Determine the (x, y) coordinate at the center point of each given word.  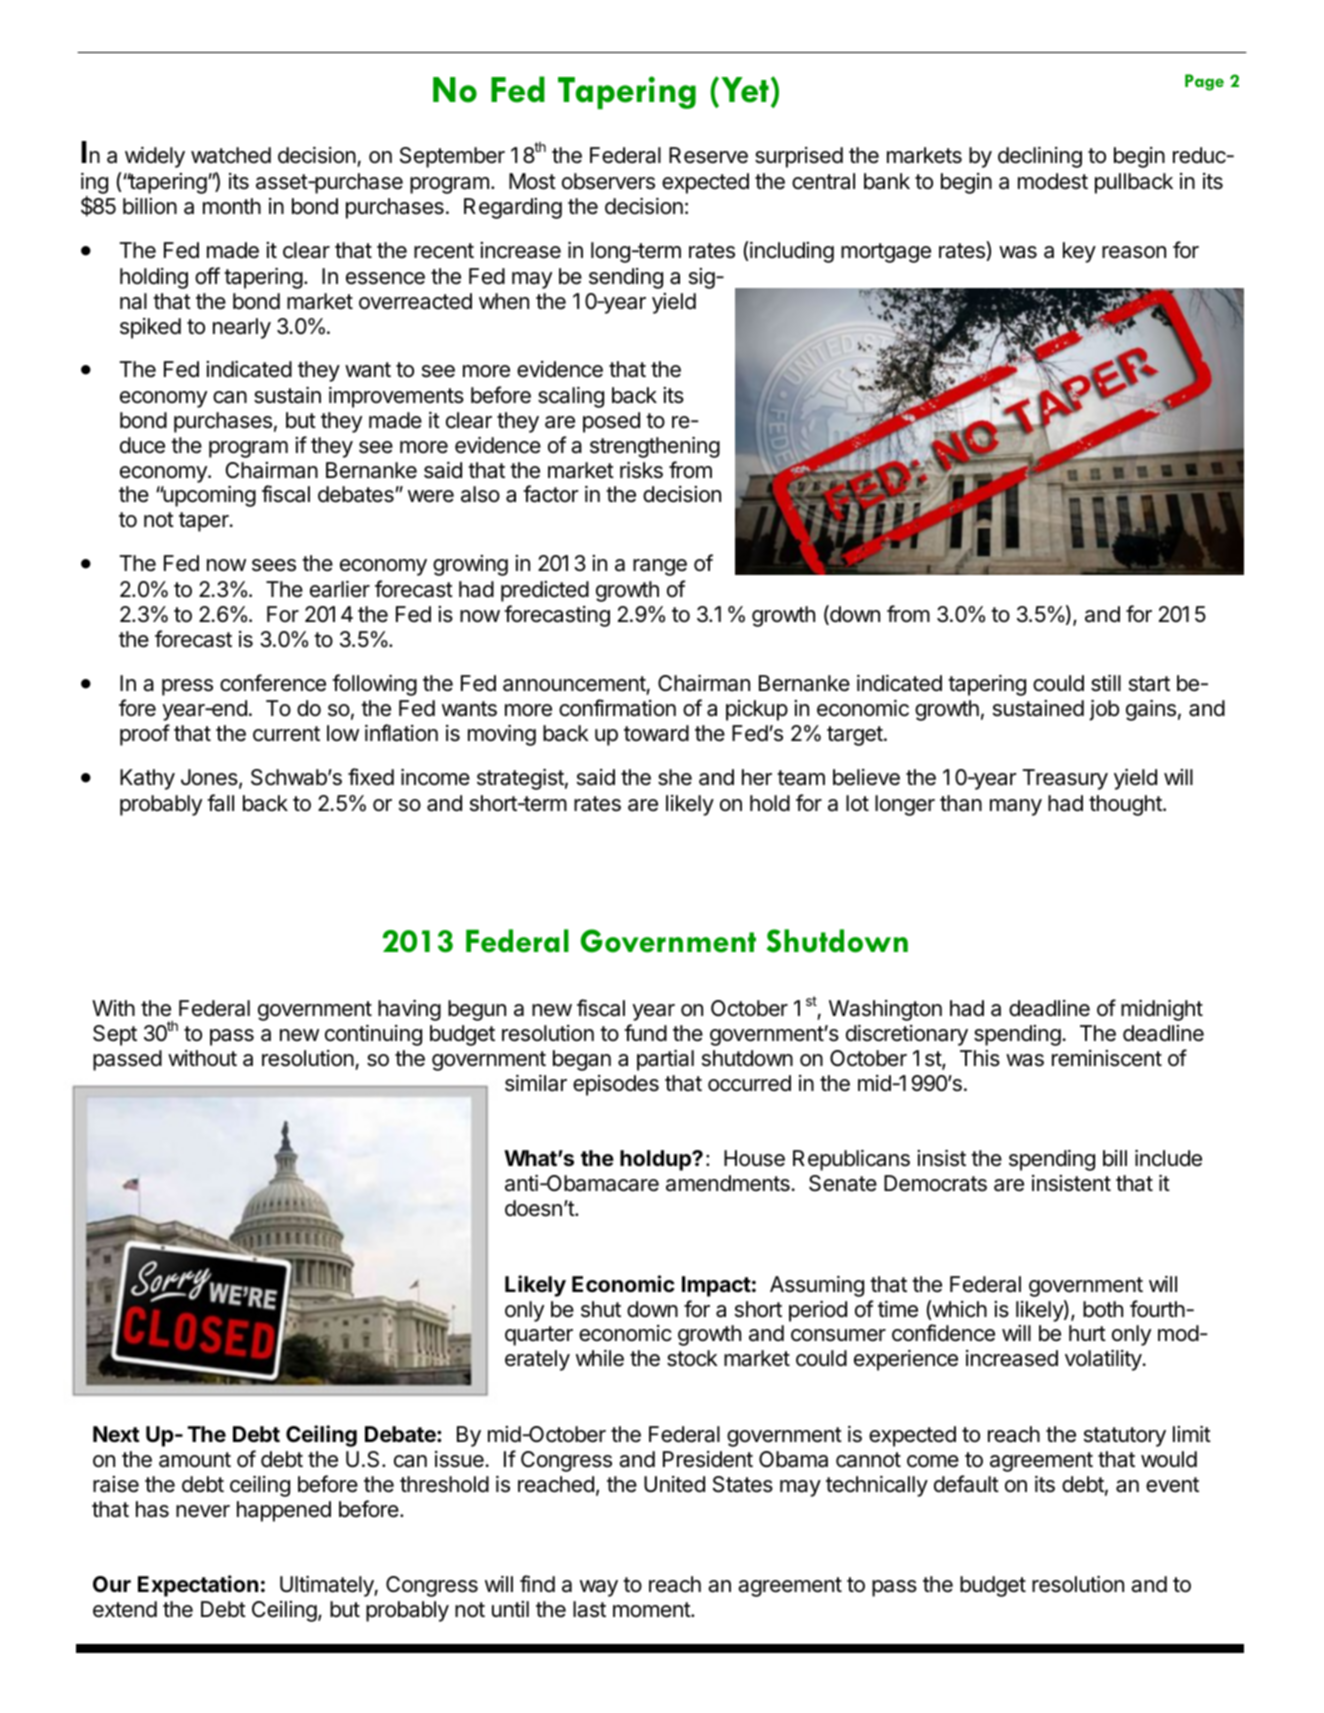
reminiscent (1107, 1058)
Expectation (198, 1586)
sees (274, 565)
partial (665, 1060)
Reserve (708, 155)
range (660, 567)
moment (652, 1610)
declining (1040, 157)
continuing (373, 1035)
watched (231, 155)
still (1106, 683)
